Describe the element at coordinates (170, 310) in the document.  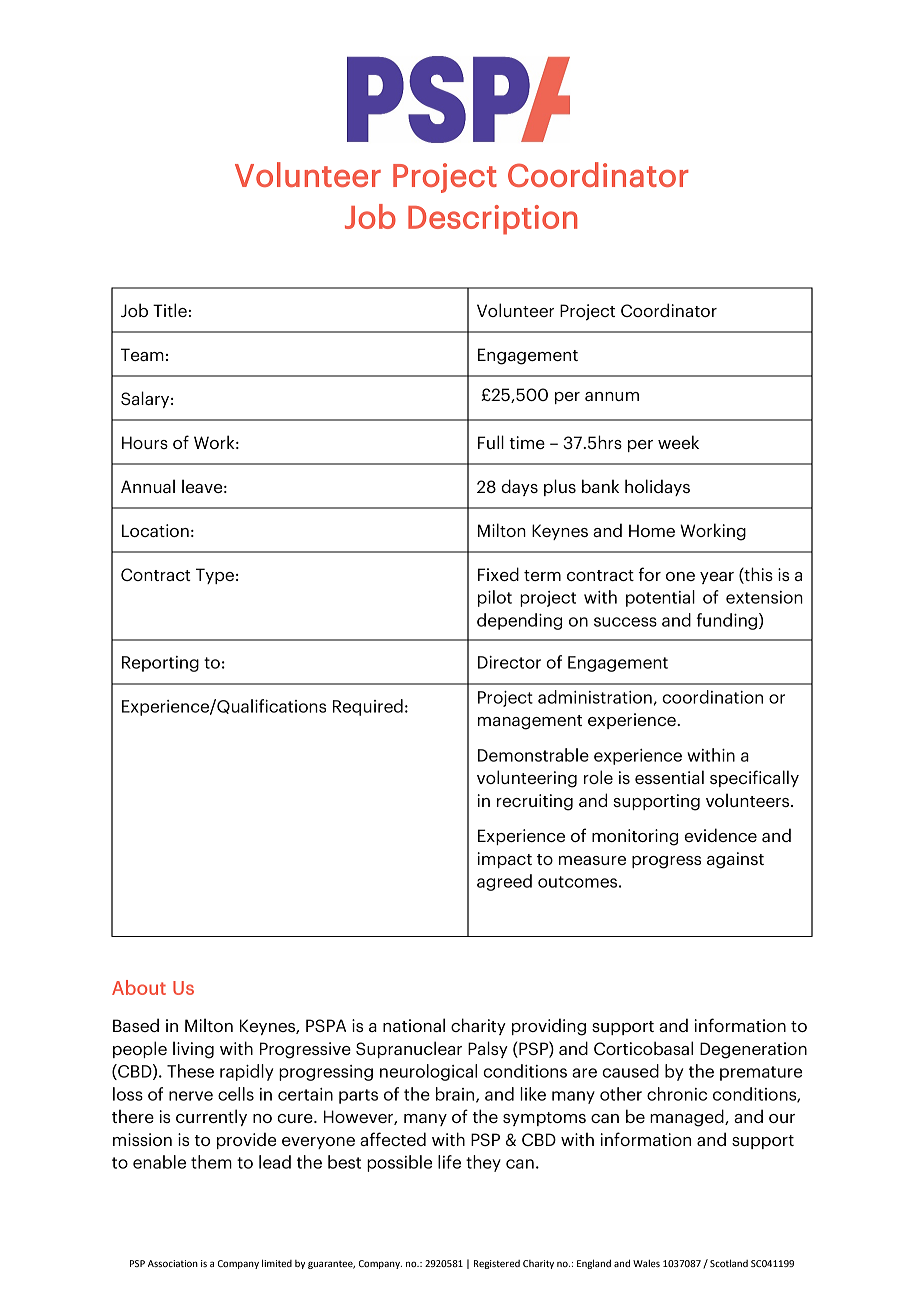
I see `Title` at that location.
